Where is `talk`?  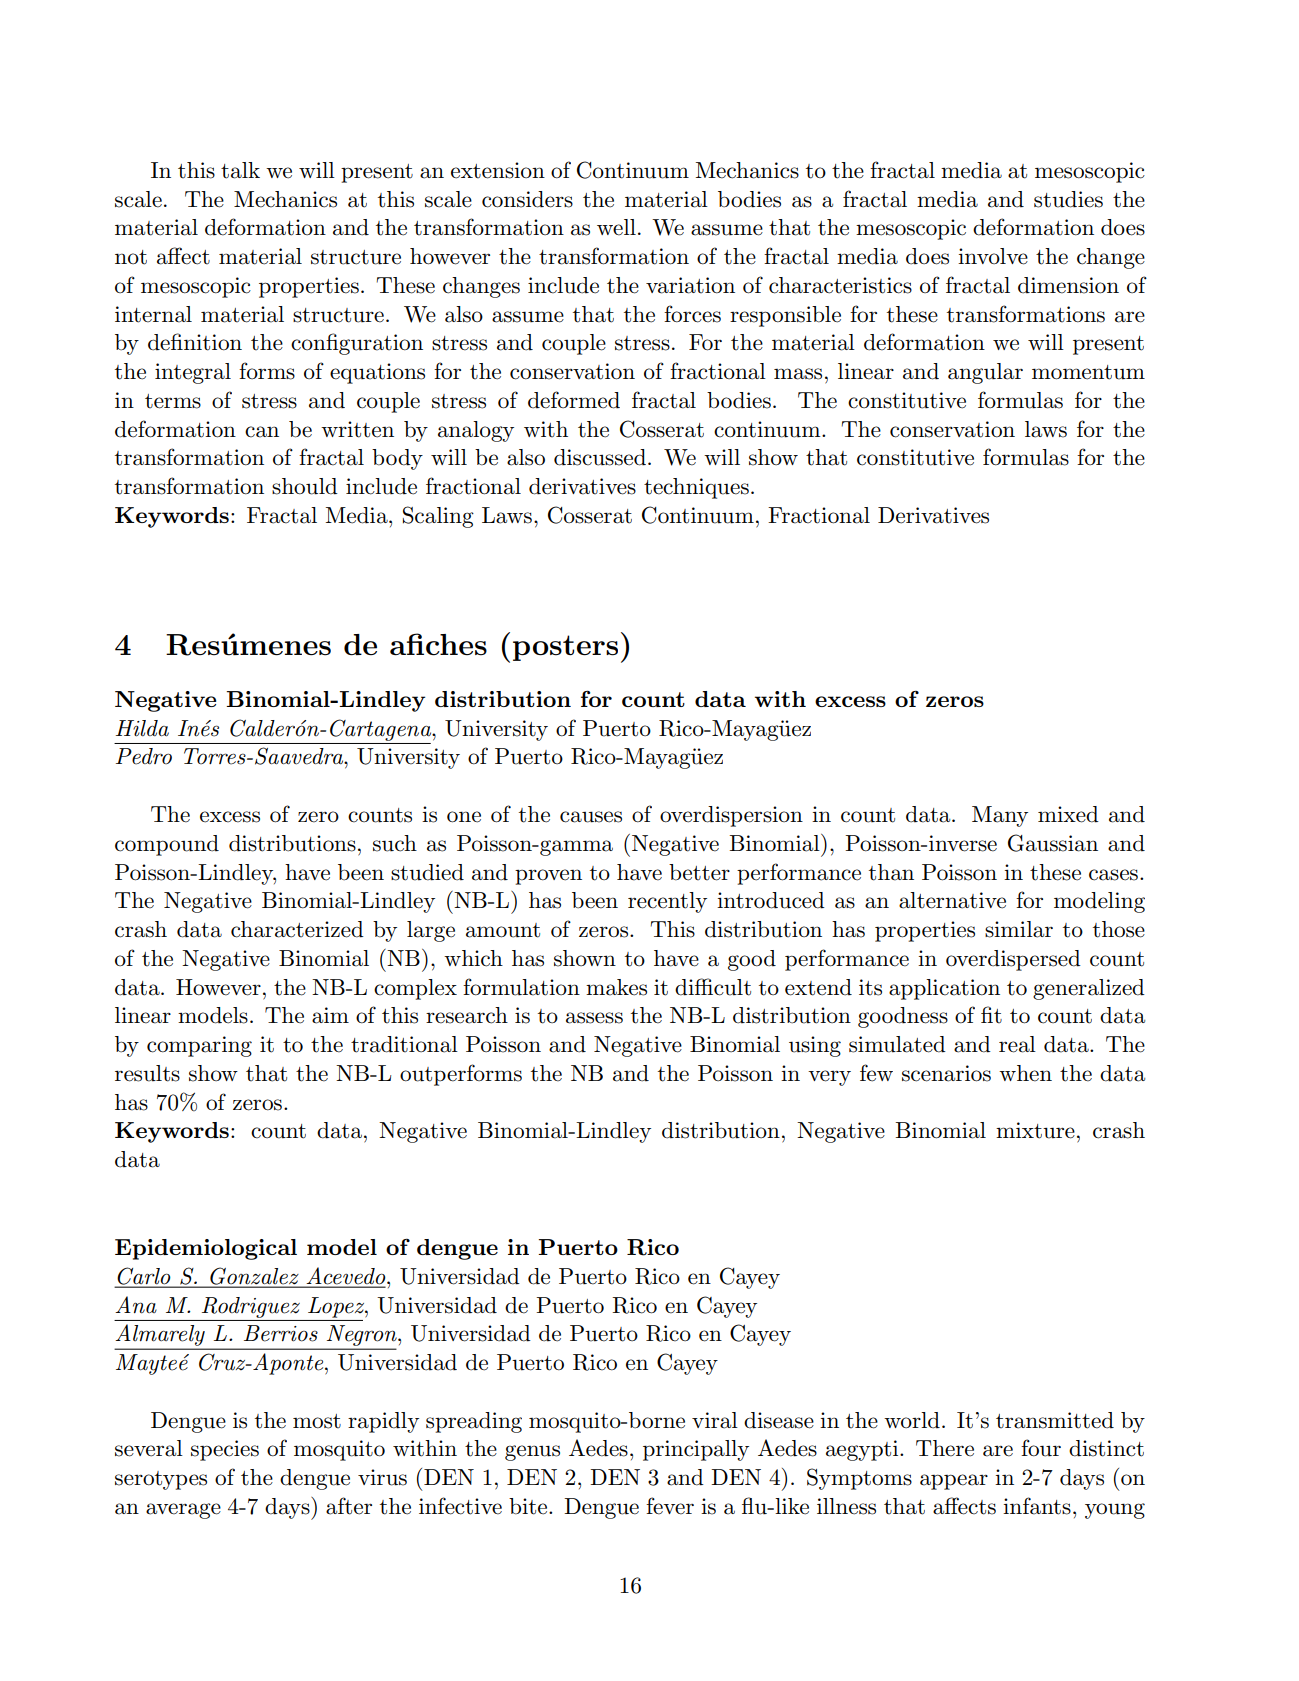 talk is located at coordinates (240, 170).
